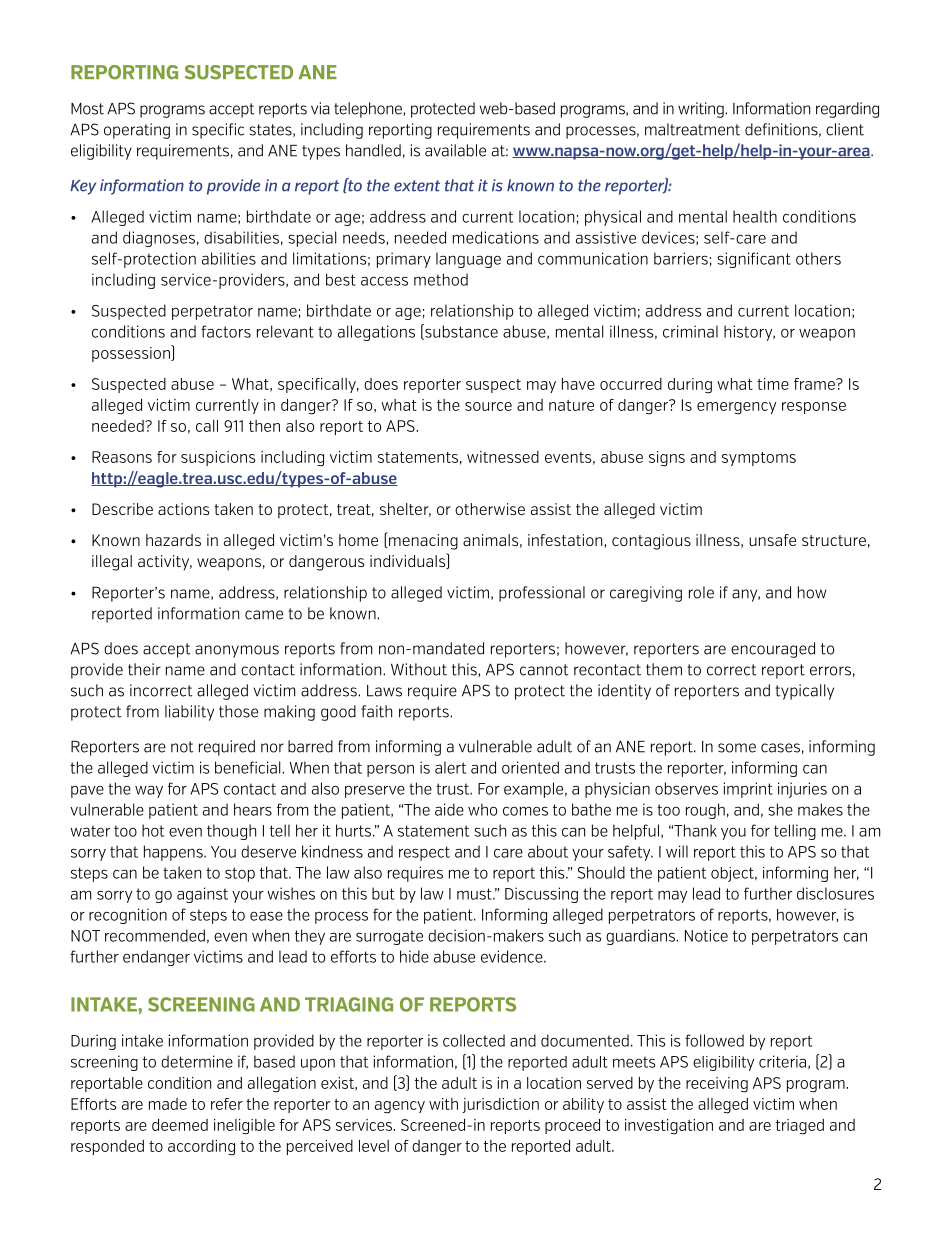 The height and width of the document is (1233, 952). What do you see at coordinates (132, 353) in the document?
I see `possession` at bounding box center [132, 353].
